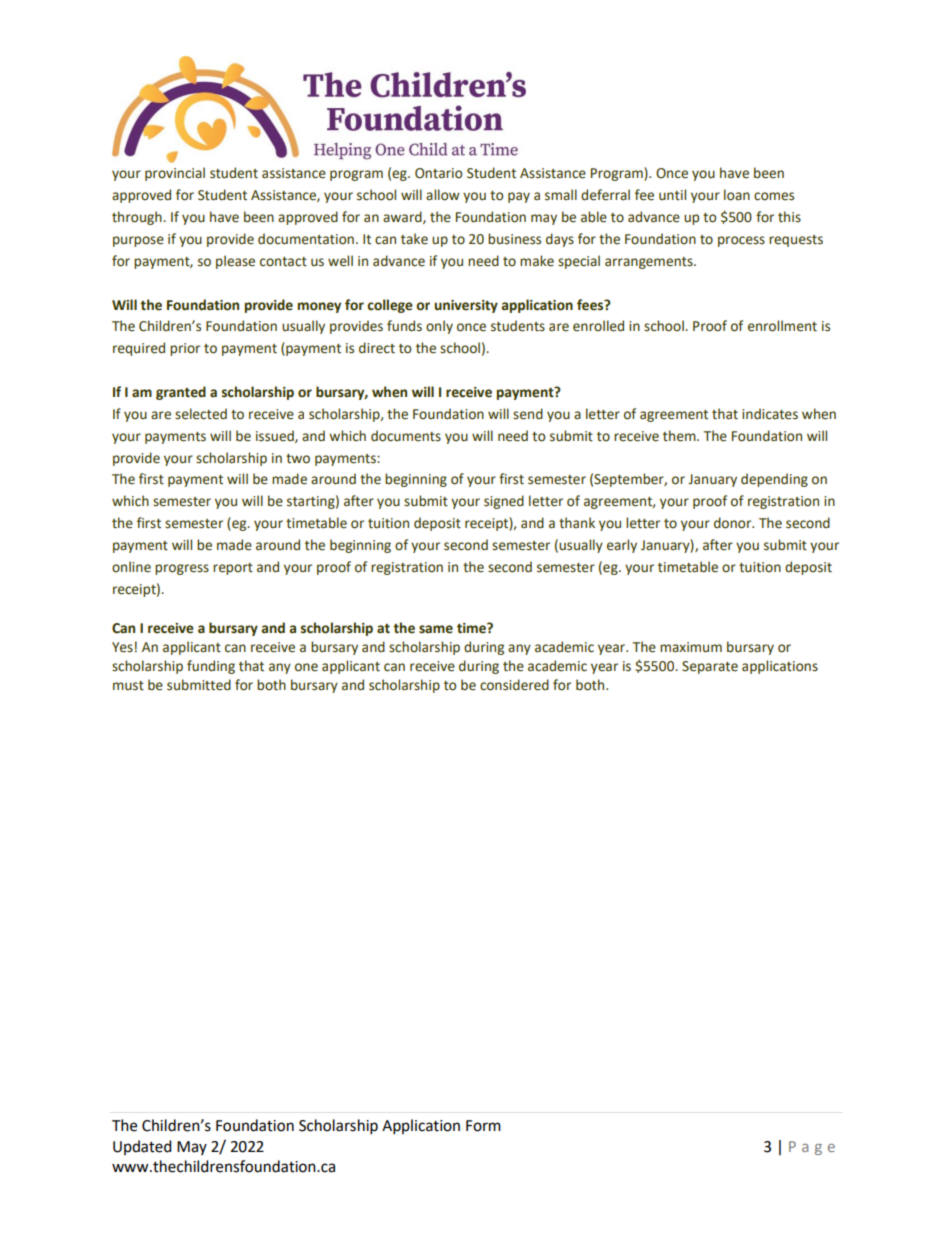 The width and height of the page is (952, 1233). What do you see at coordinates (443, 195) in the page?
I see `allow` at bounding box center [443, 195].
